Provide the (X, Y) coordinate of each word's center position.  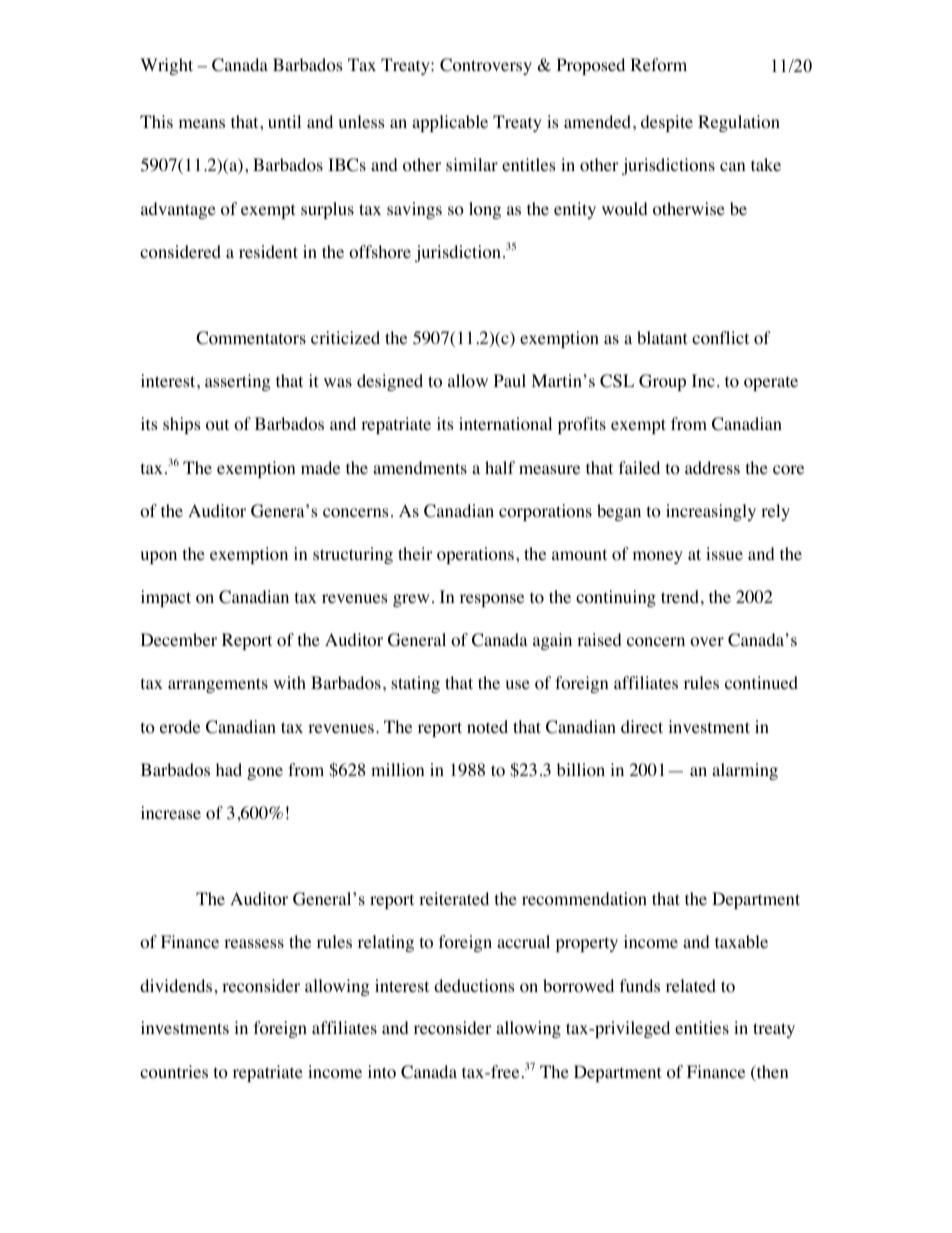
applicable (450, 123)
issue (724, 553)
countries (174, 1072)
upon (159, 557)
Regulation (739, 123)
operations (475, 555)
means (202, 123)
